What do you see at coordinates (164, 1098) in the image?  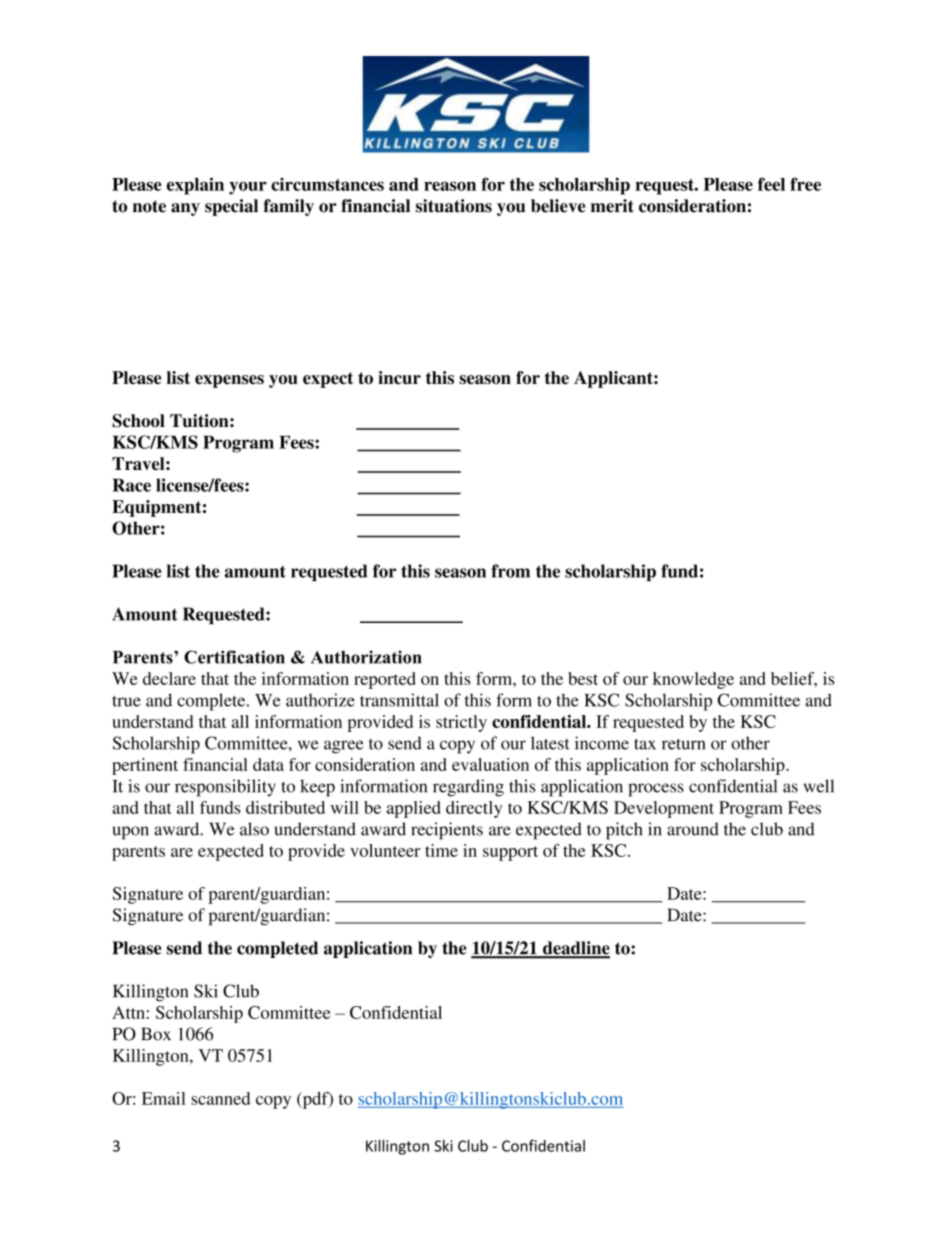 I see `Email` at bounding box center [164, 1098].
